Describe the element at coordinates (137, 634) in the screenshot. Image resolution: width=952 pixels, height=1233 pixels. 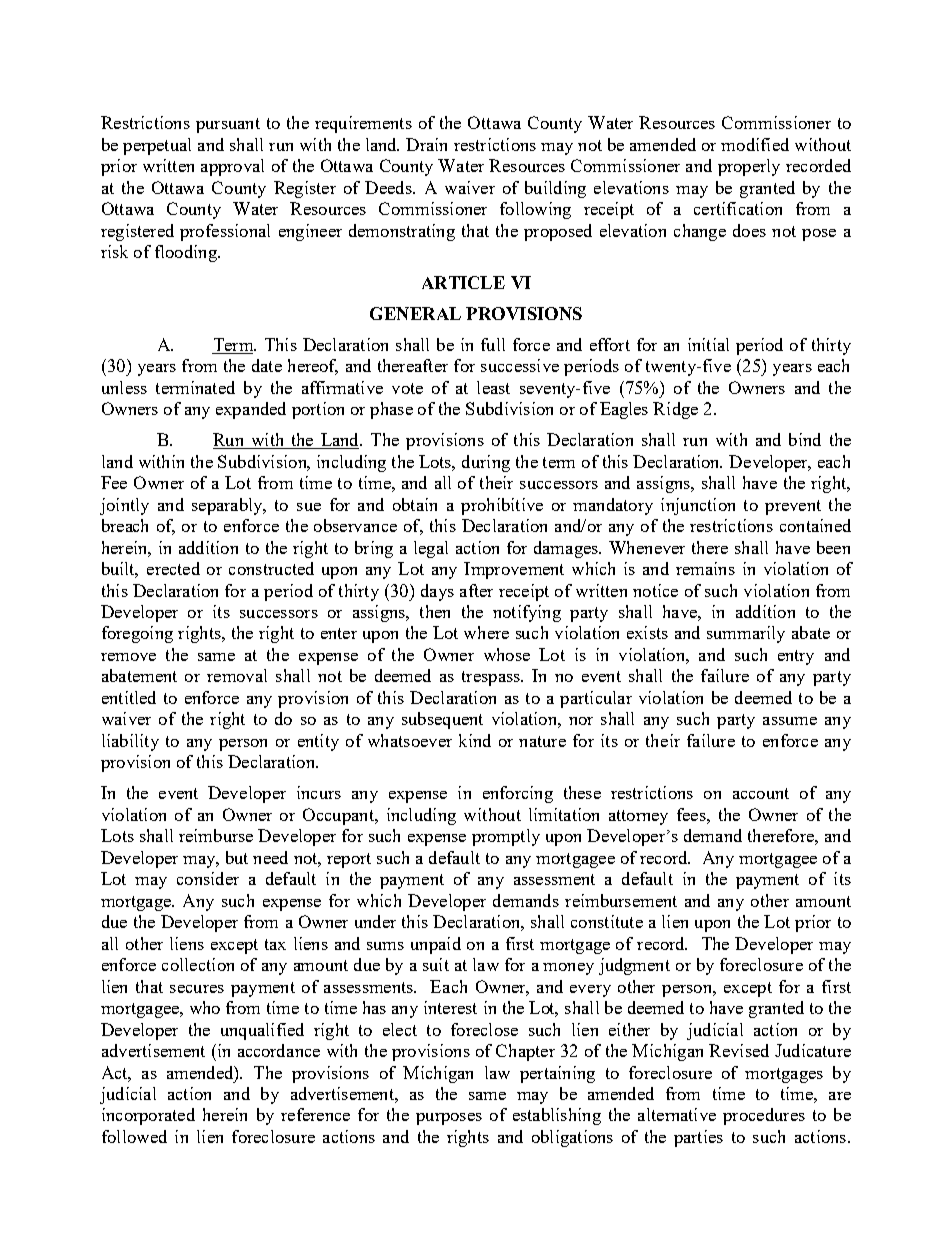
I see `foregoing` at that location.
